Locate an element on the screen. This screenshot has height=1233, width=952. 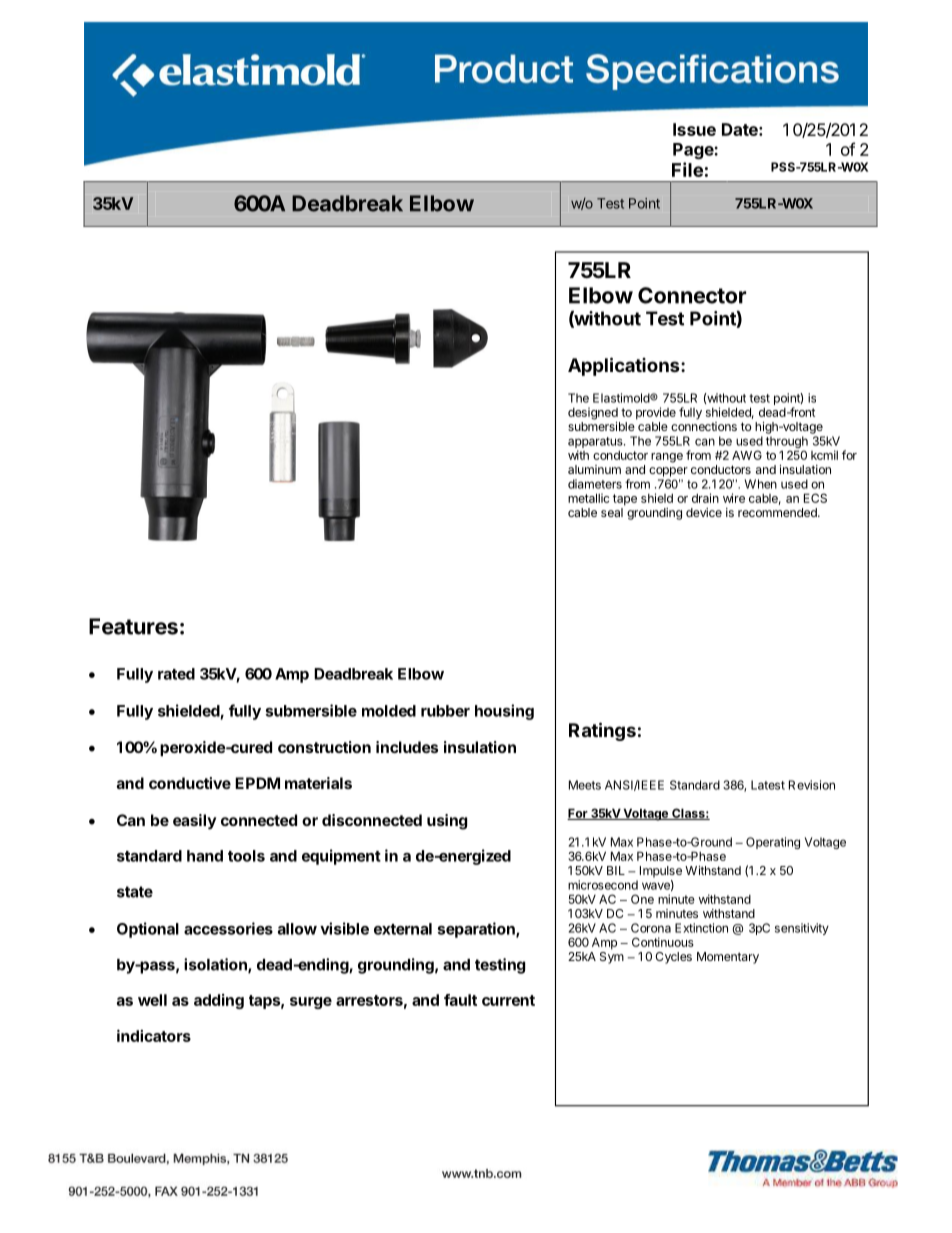
Features is located at coordinates (133, 626).
